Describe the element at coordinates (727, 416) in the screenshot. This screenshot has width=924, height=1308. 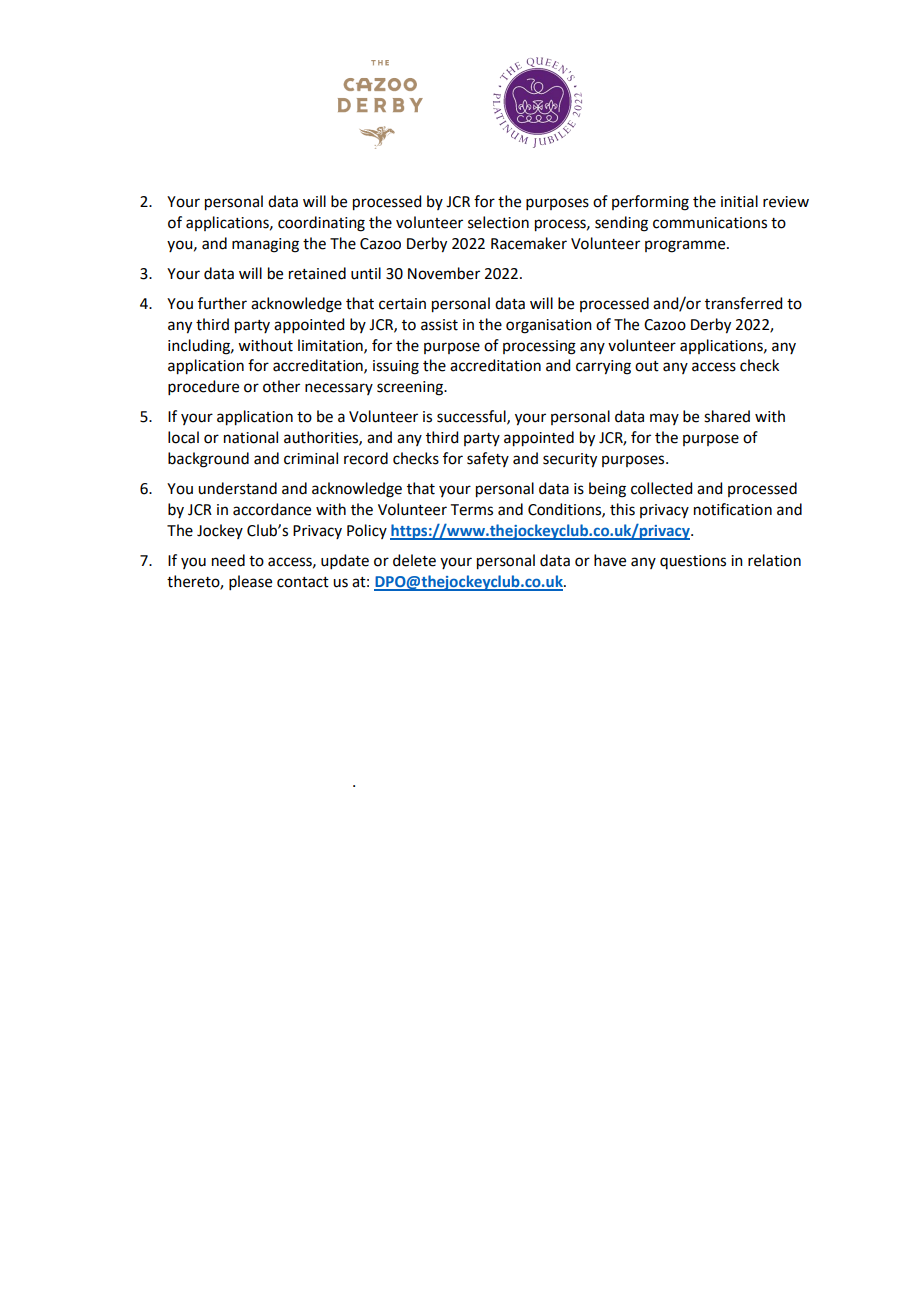
I see `shared` at that location.
